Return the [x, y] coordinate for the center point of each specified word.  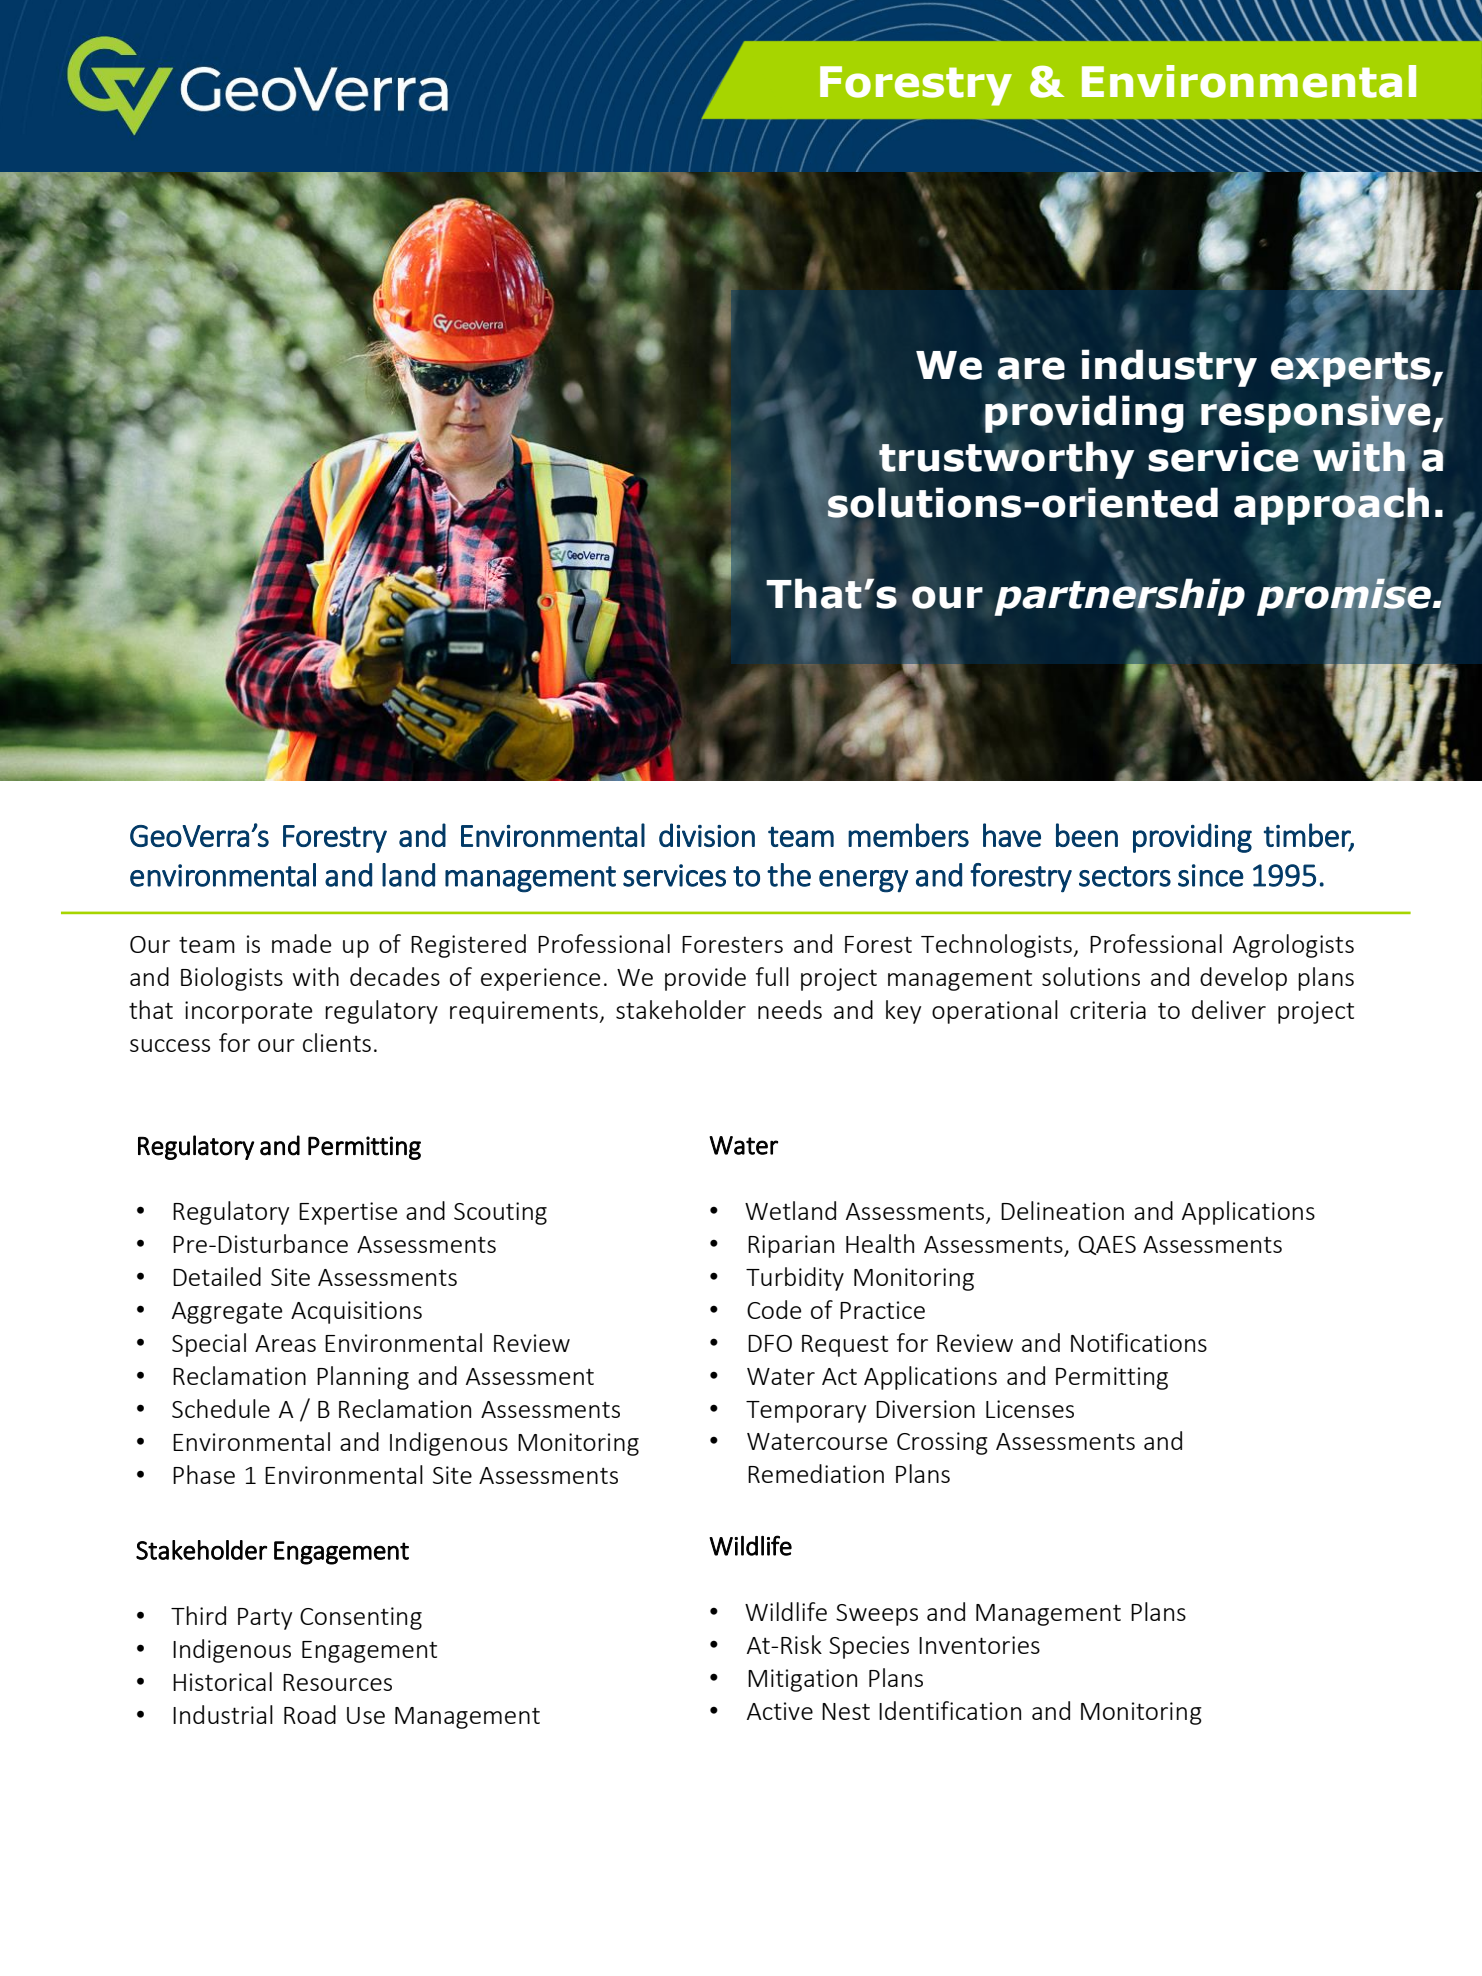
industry [1169, 367]
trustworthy [1006, 460]
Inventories [979, 1645]
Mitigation [802, 1680]
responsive [1315, 414]
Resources [337, 1682]
